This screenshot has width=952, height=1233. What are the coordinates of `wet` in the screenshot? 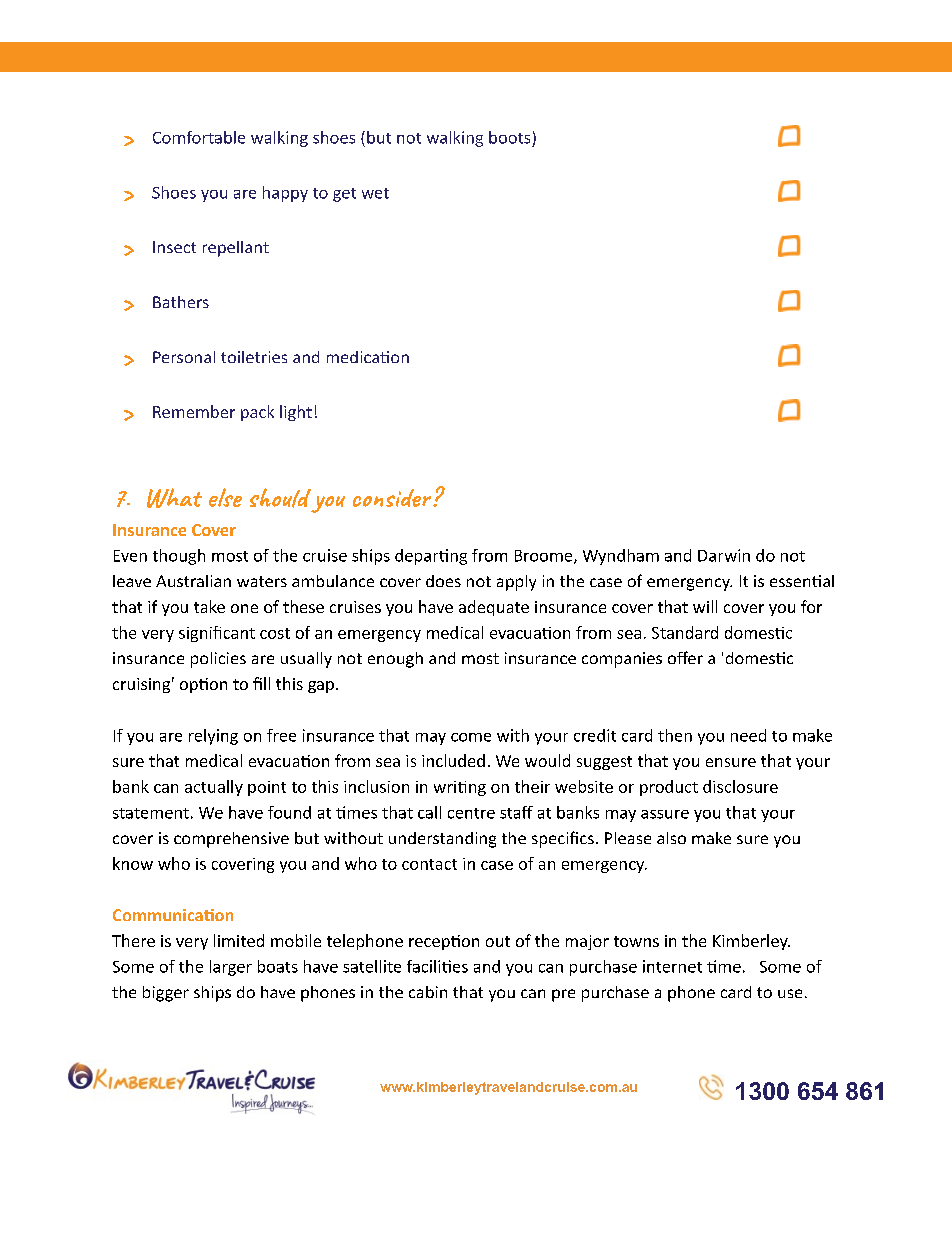 It's located at (375, 193).
